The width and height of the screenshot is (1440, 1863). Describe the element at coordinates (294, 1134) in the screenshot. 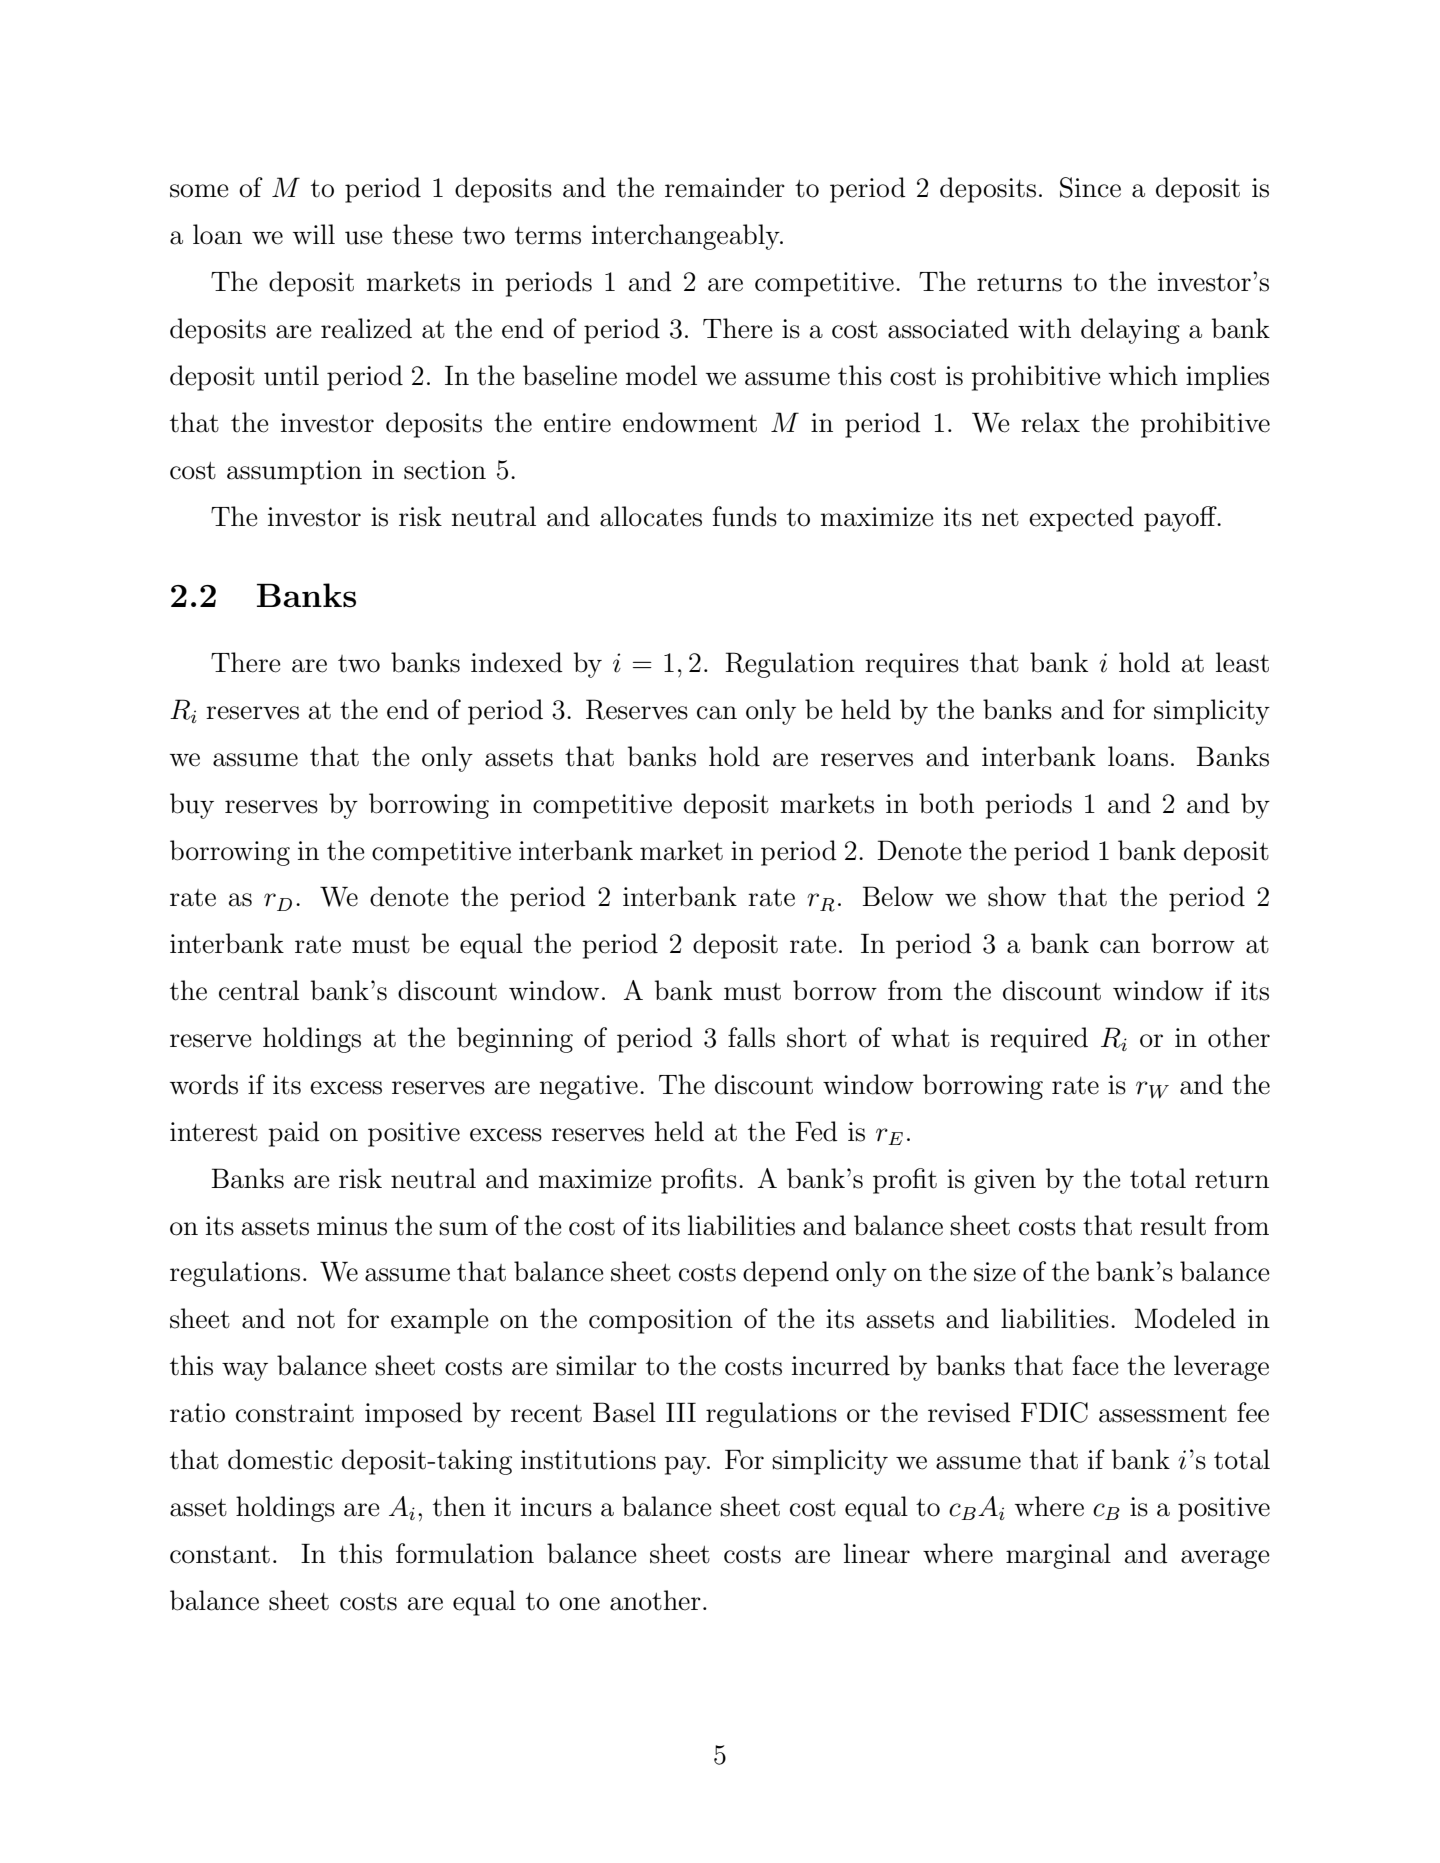

I see `paid` at that location.
